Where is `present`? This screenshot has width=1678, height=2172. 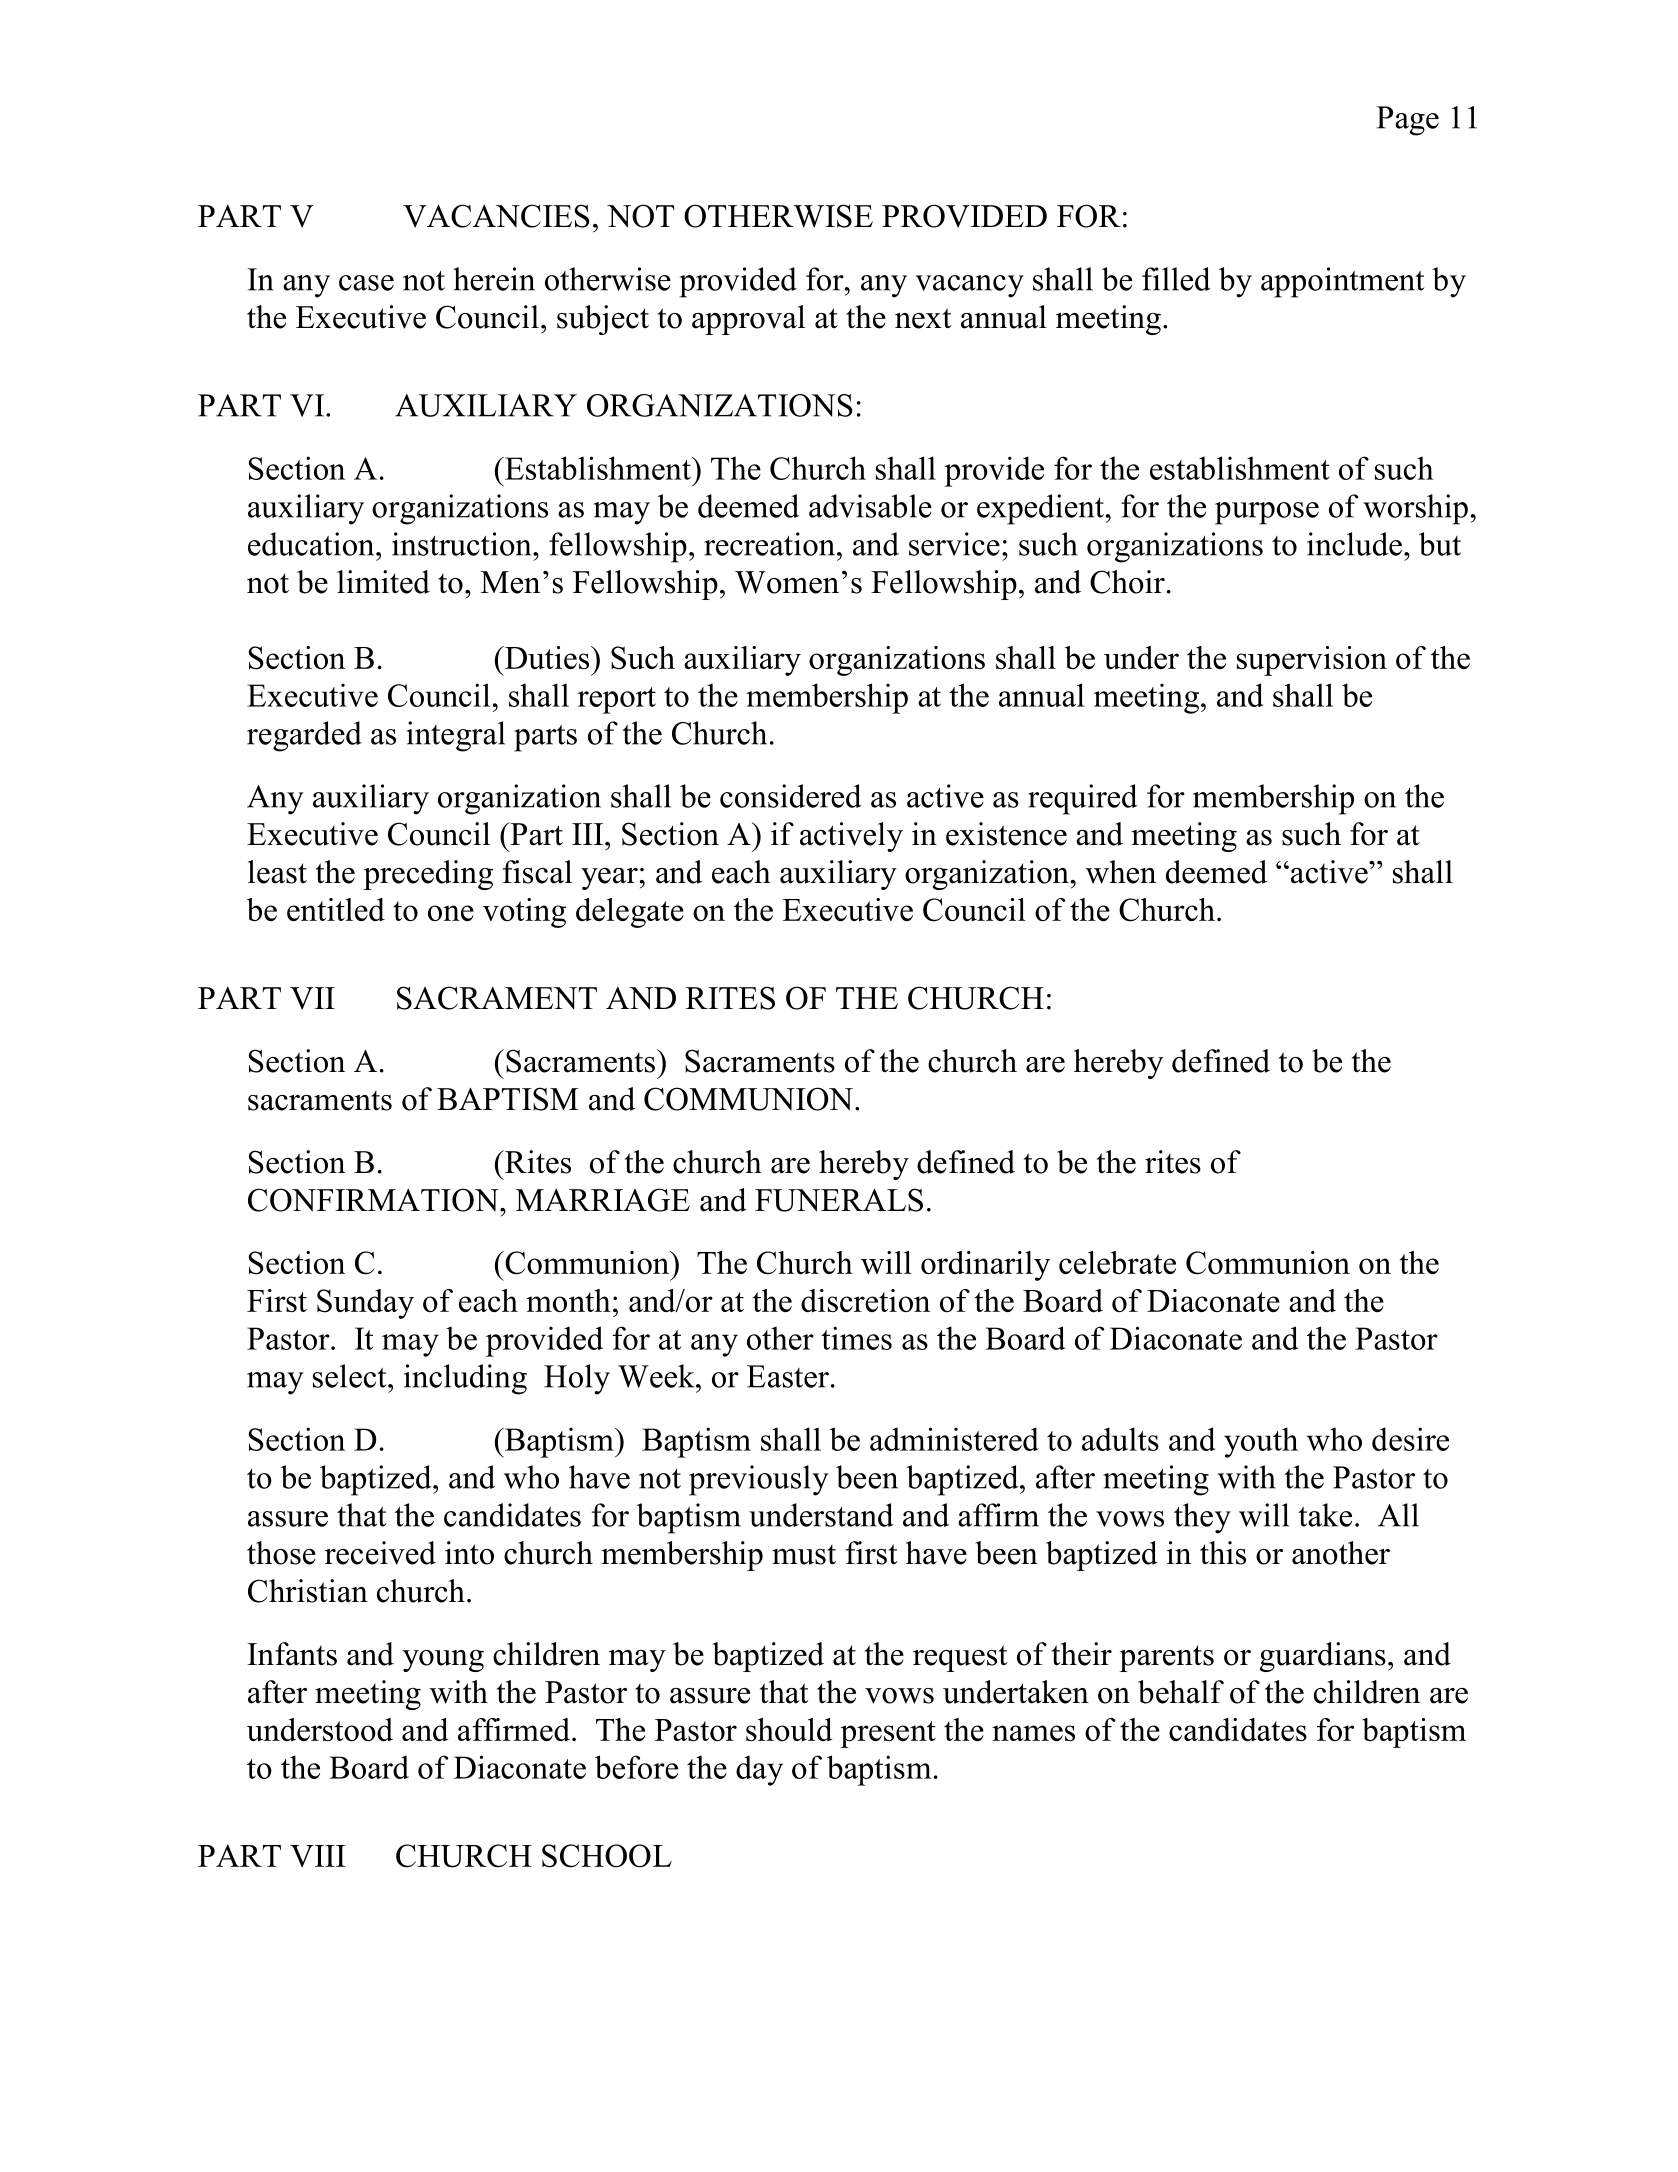 present is located at coordinates (888, 1734).
